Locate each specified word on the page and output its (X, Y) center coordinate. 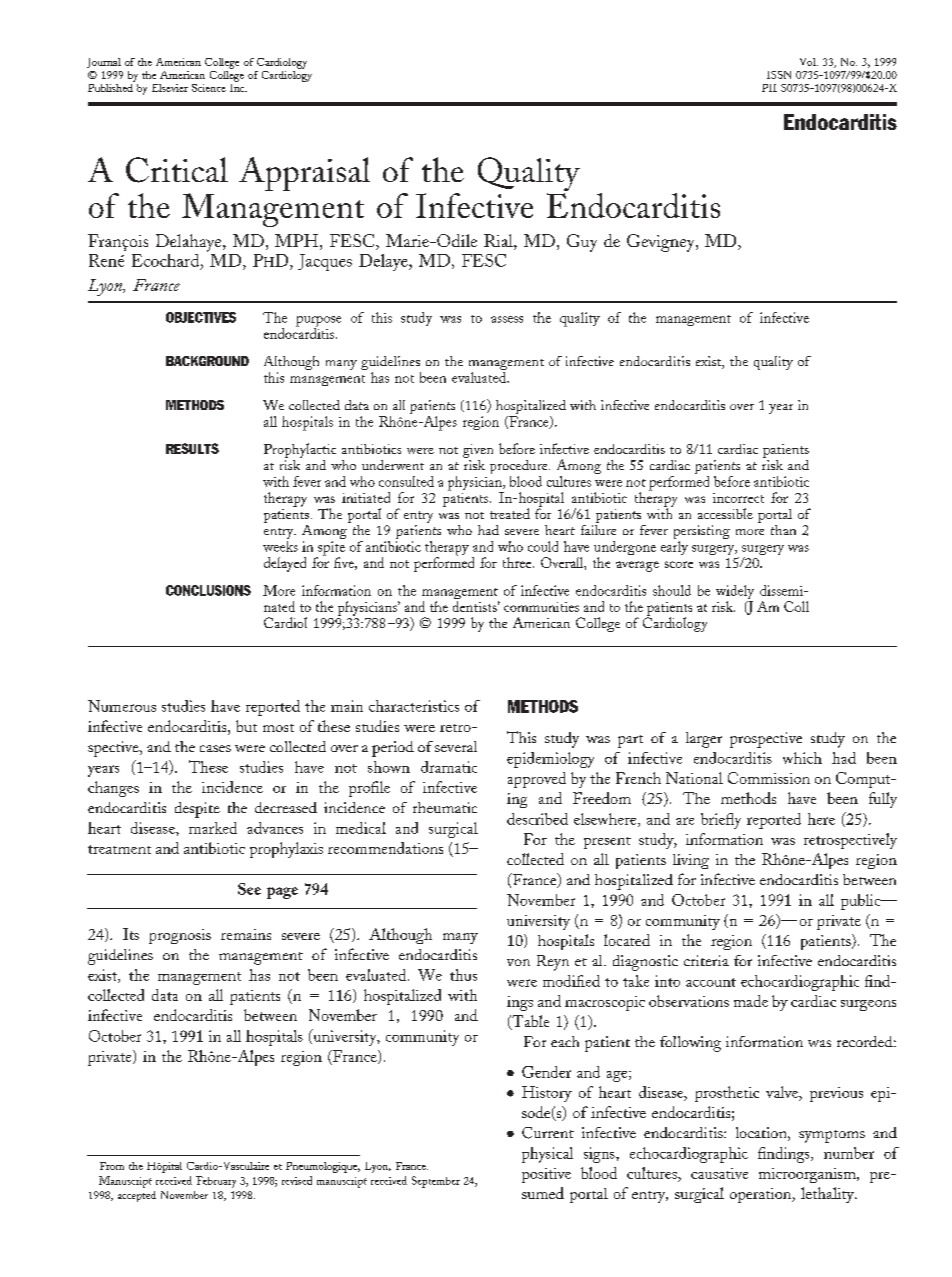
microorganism (808, 1175)
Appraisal (304, 174)
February (216, 1182)
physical (547, 1155)
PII (769, 88)
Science (209, 88)
